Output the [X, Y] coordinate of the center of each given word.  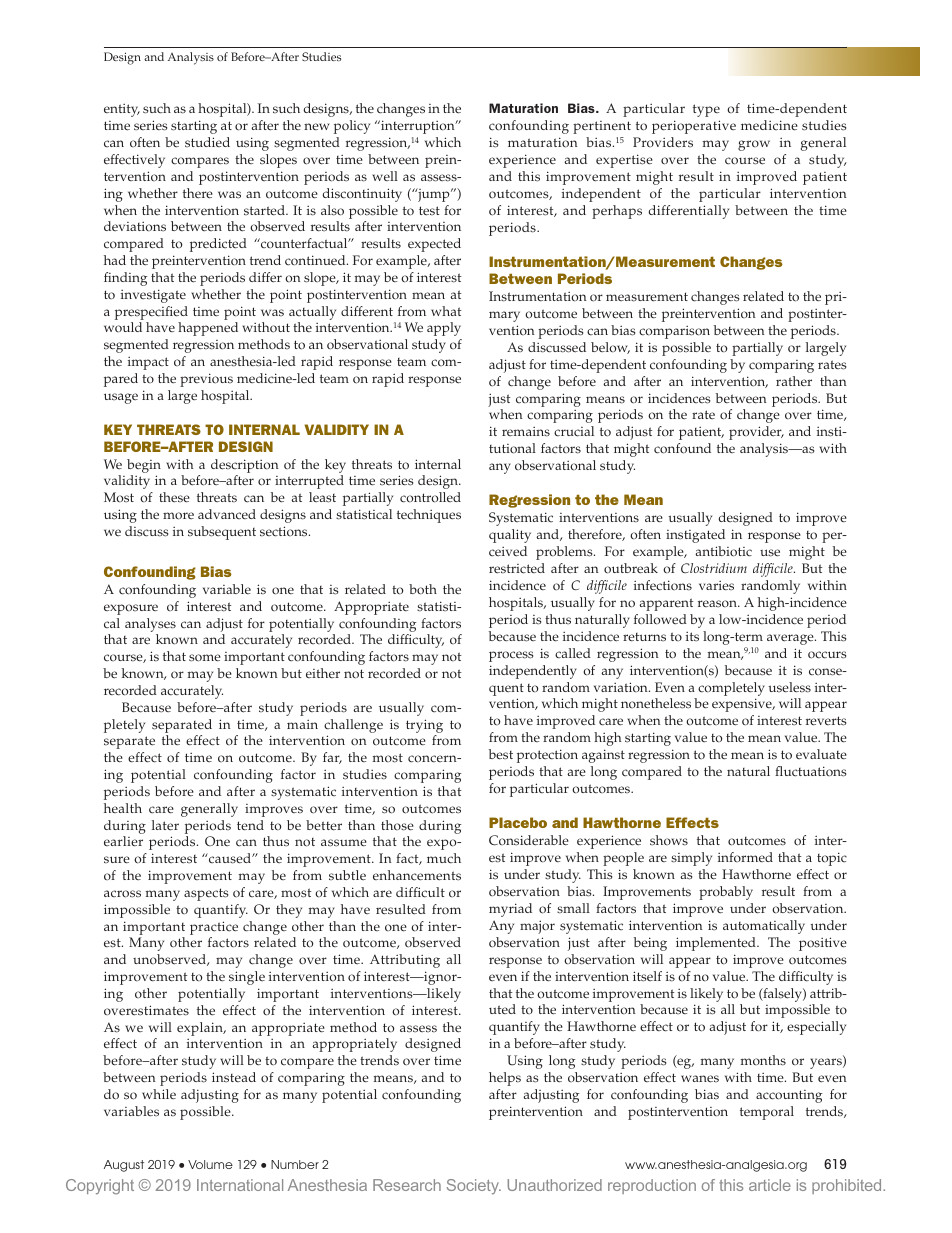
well [385, 176]
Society [474, 1187]
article [770, 1185]
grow [754, 145]
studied [207, 142]
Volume [210, 1164]
